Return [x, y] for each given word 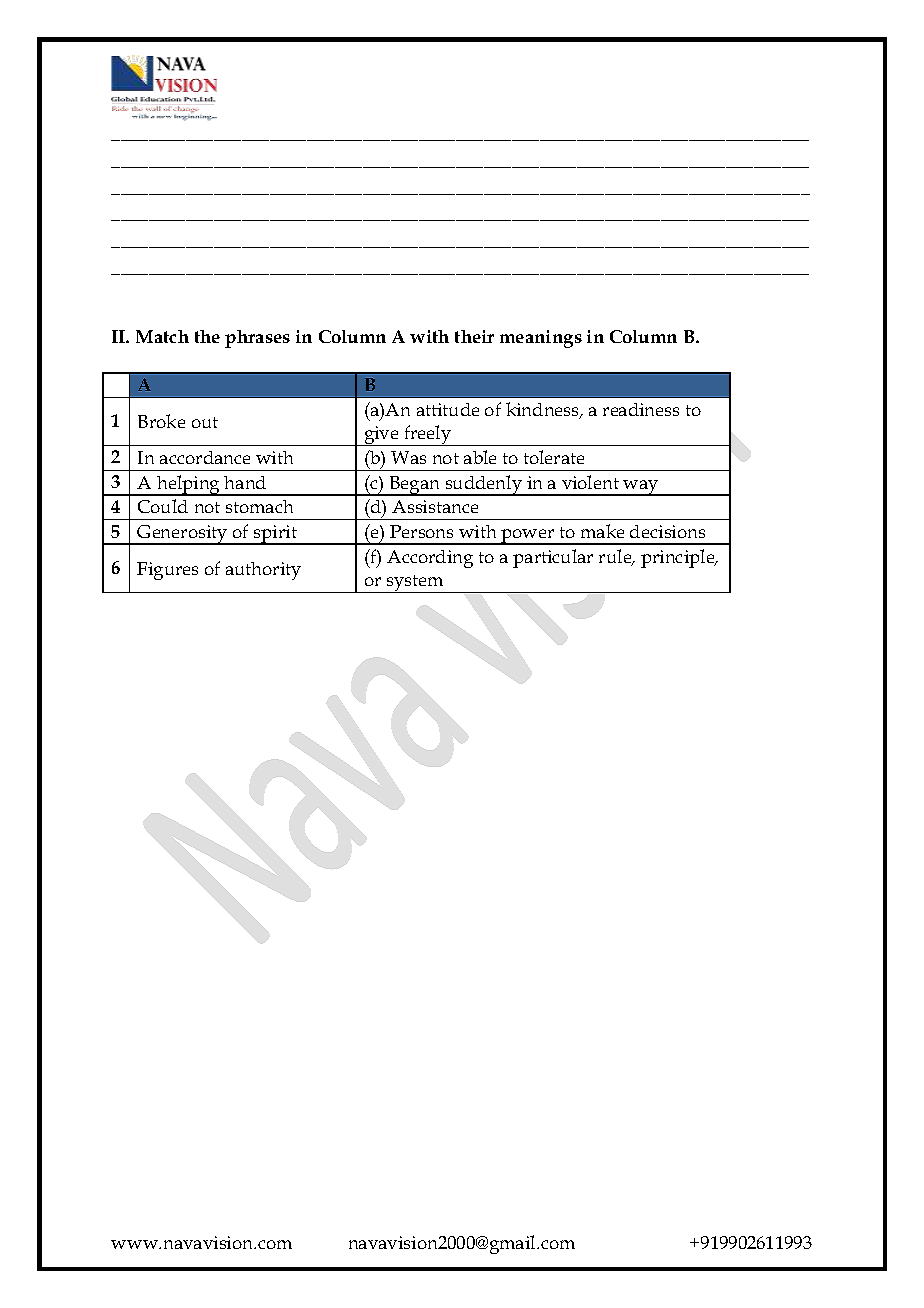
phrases [257, 339]
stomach [259, 506]
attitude [448, 409]
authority [263, 571]
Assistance [435, 506]
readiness [641, 409]
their [474, 336]
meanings [541, 339]
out [205, 422]
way [641, 488]
